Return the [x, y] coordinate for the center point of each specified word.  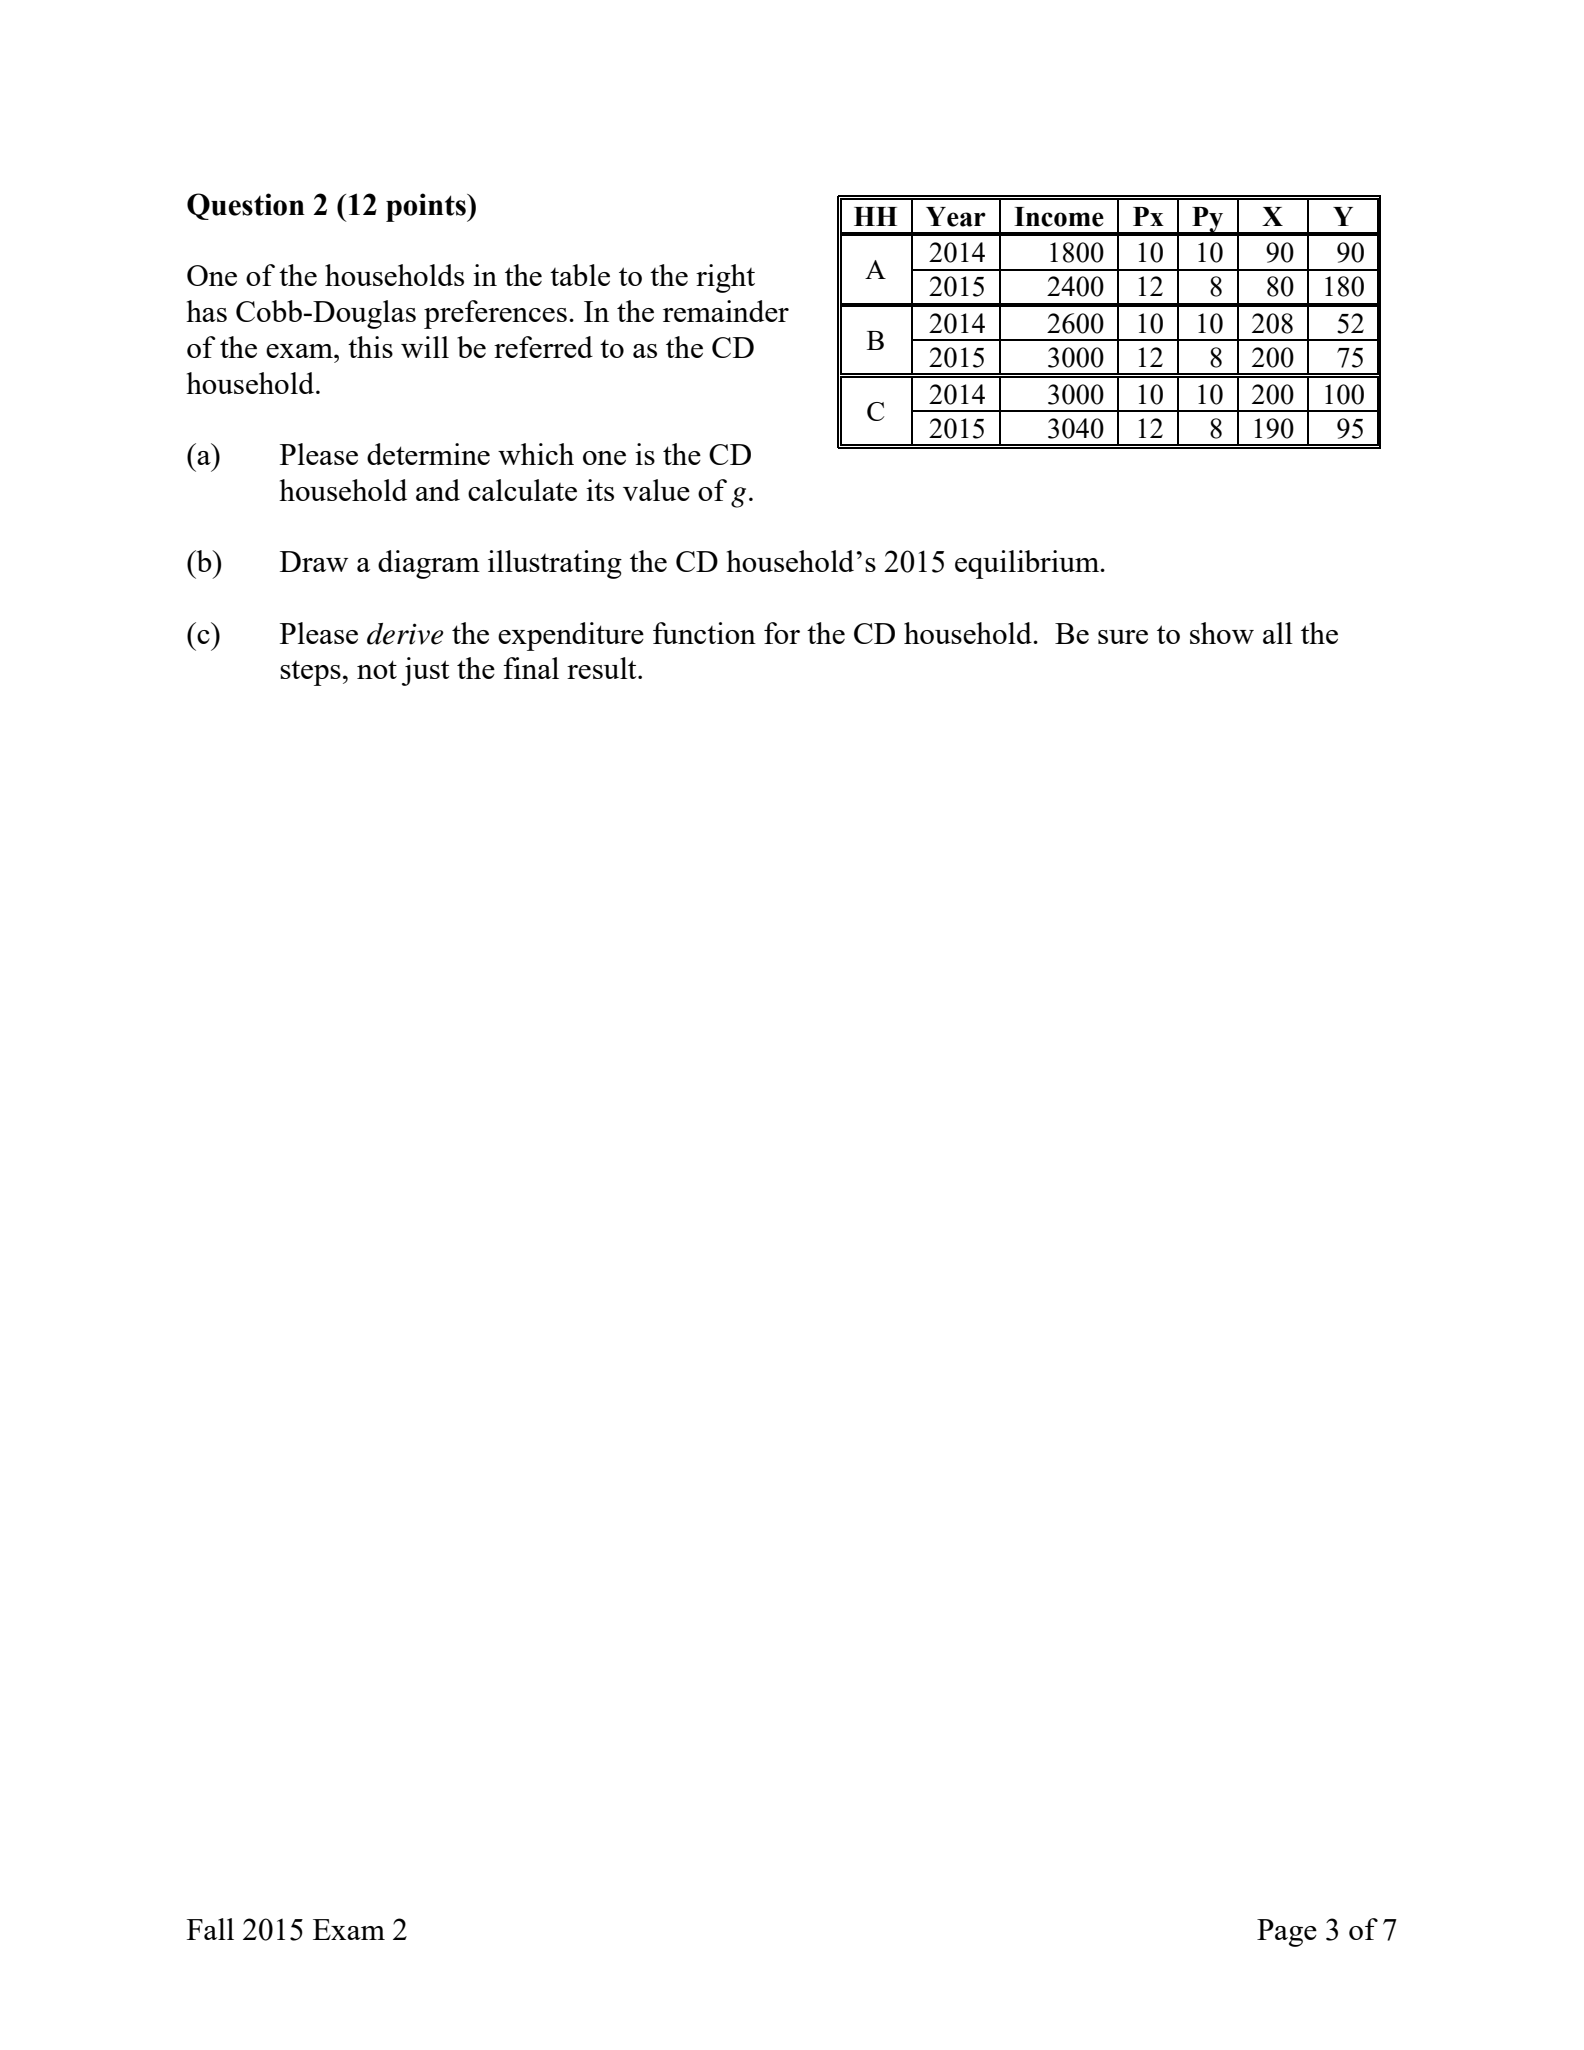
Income [1059, 217]
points [427, 207]
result [603, 668]
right [725, 278]
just [426, 671]
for [782, 633]
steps [310, 673]
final [531, 668]
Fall [210, 1929]
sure [1123, 637]
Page [1287, 1933]
